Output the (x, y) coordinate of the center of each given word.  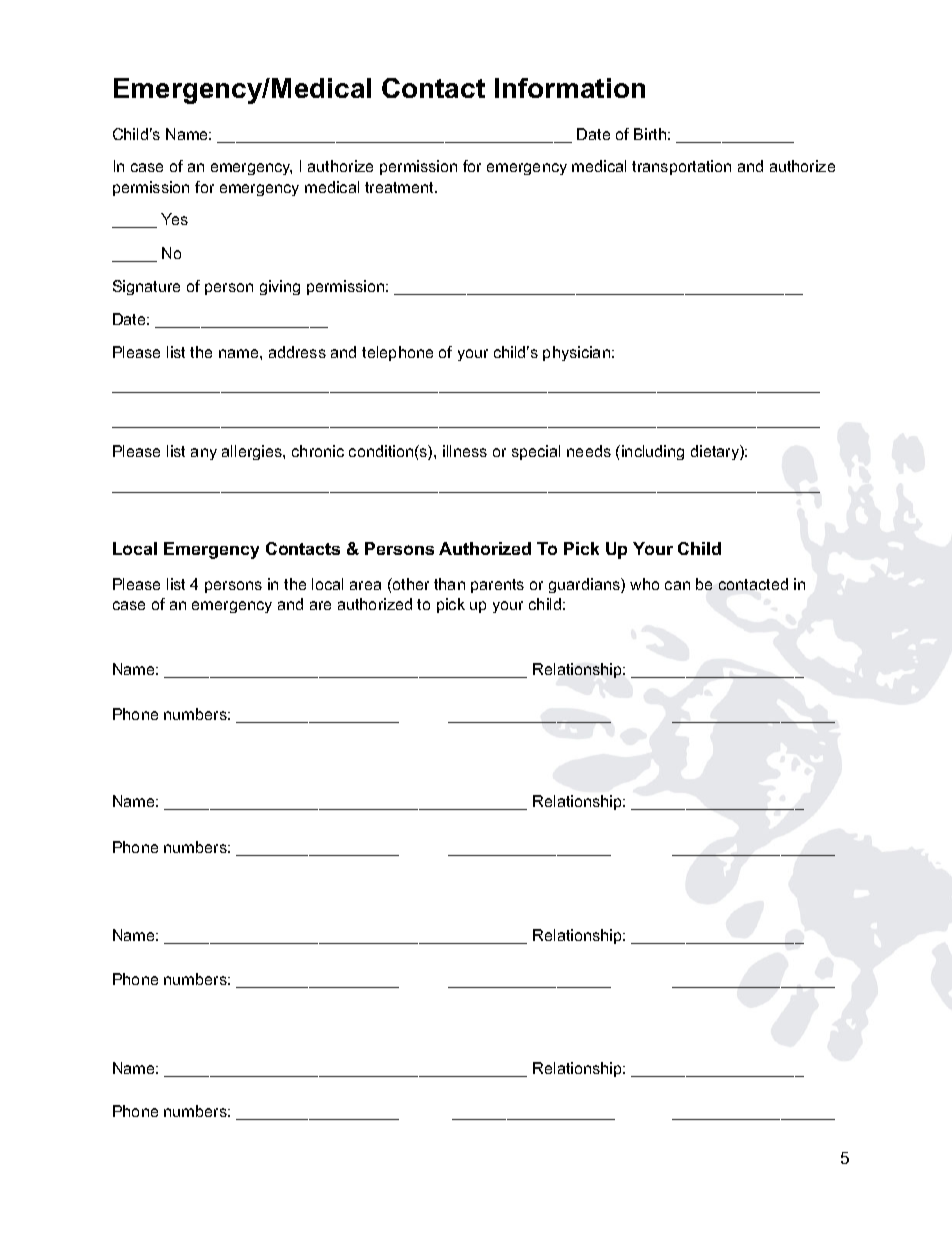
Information (570, 88)
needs (589, 451)
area (365, 585)
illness (465, 451)
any (204, 454)
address (297, 352)
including (653, 452)
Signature (146, 287)
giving (280, 287)
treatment (401, 187)
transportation (681, 167)
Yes (174, 219)
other (410, 584)
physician (576, 353)
